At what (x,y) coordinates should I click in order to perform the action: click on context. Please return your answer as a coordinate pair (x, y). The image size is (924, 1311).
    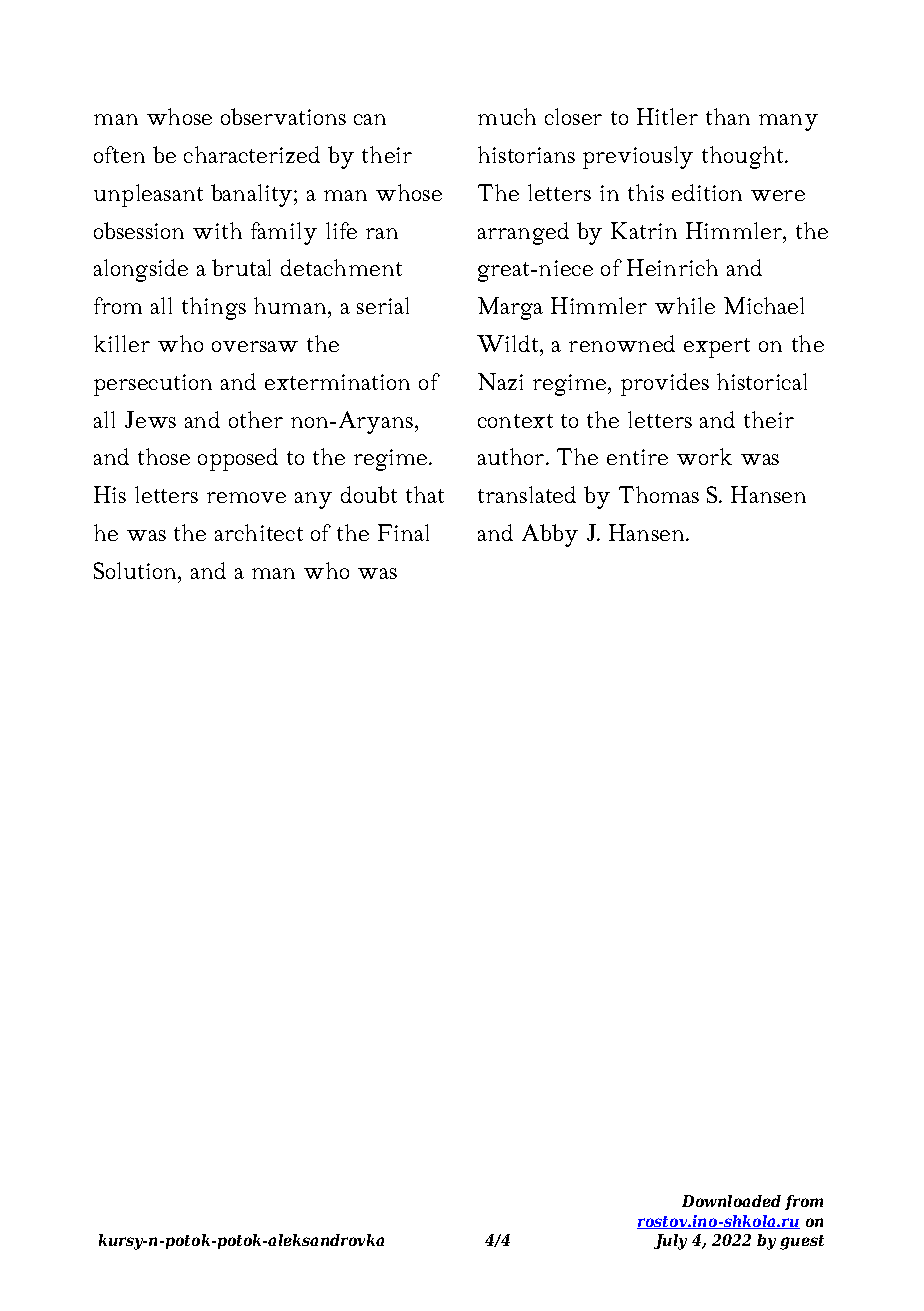
    Looking at the image, I should click on (515, 421).
